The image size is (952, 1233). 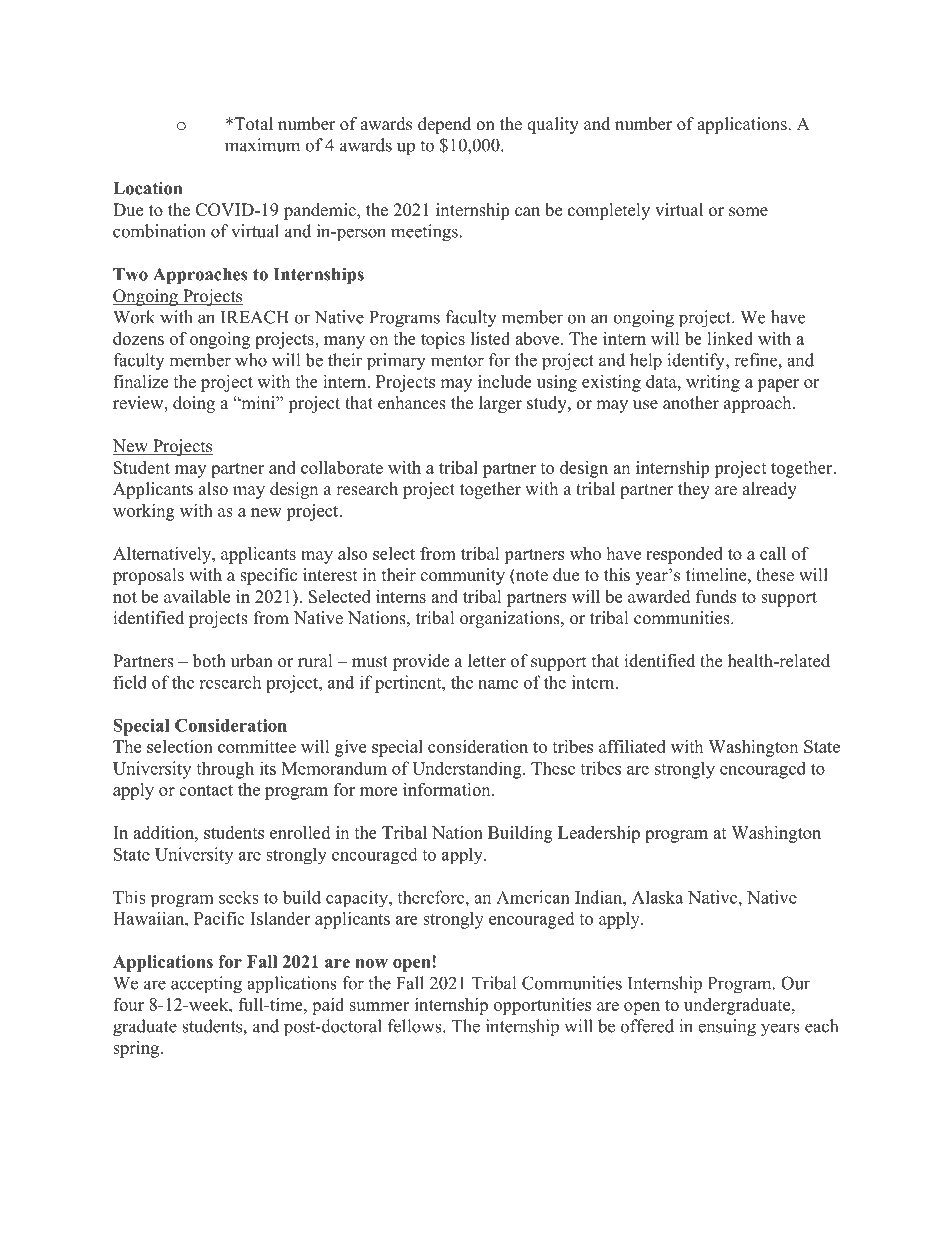 What do you see at coordinates (716, 596) in the page?
I see `funds` at bounding box center [716, 596].
